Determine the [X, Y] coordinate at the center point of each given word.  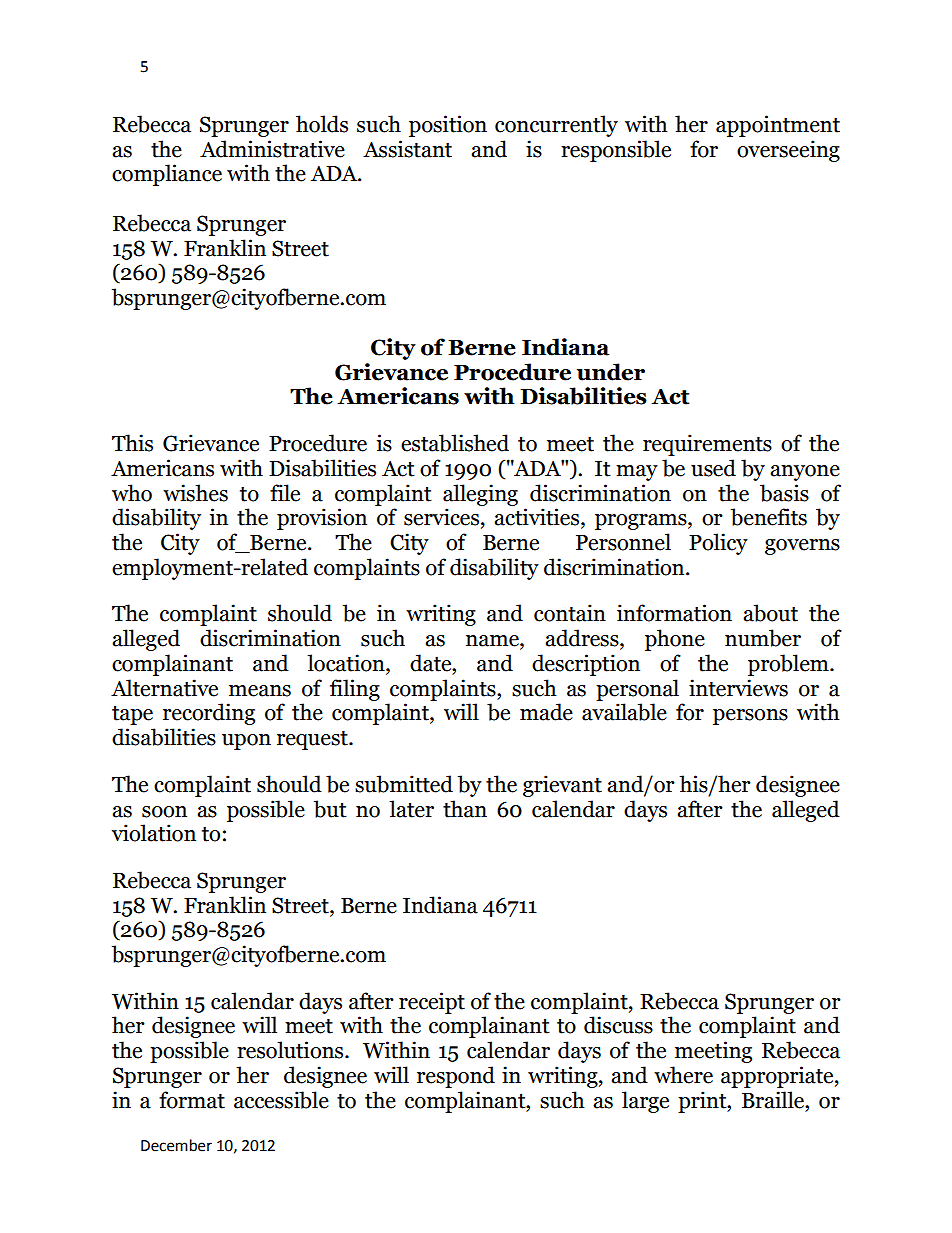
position [448, 126]
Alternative [164, 688]
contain [570, 613]
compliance [167, 175]
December [176, 1145]
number [763, 638]
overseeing [788, 151]
